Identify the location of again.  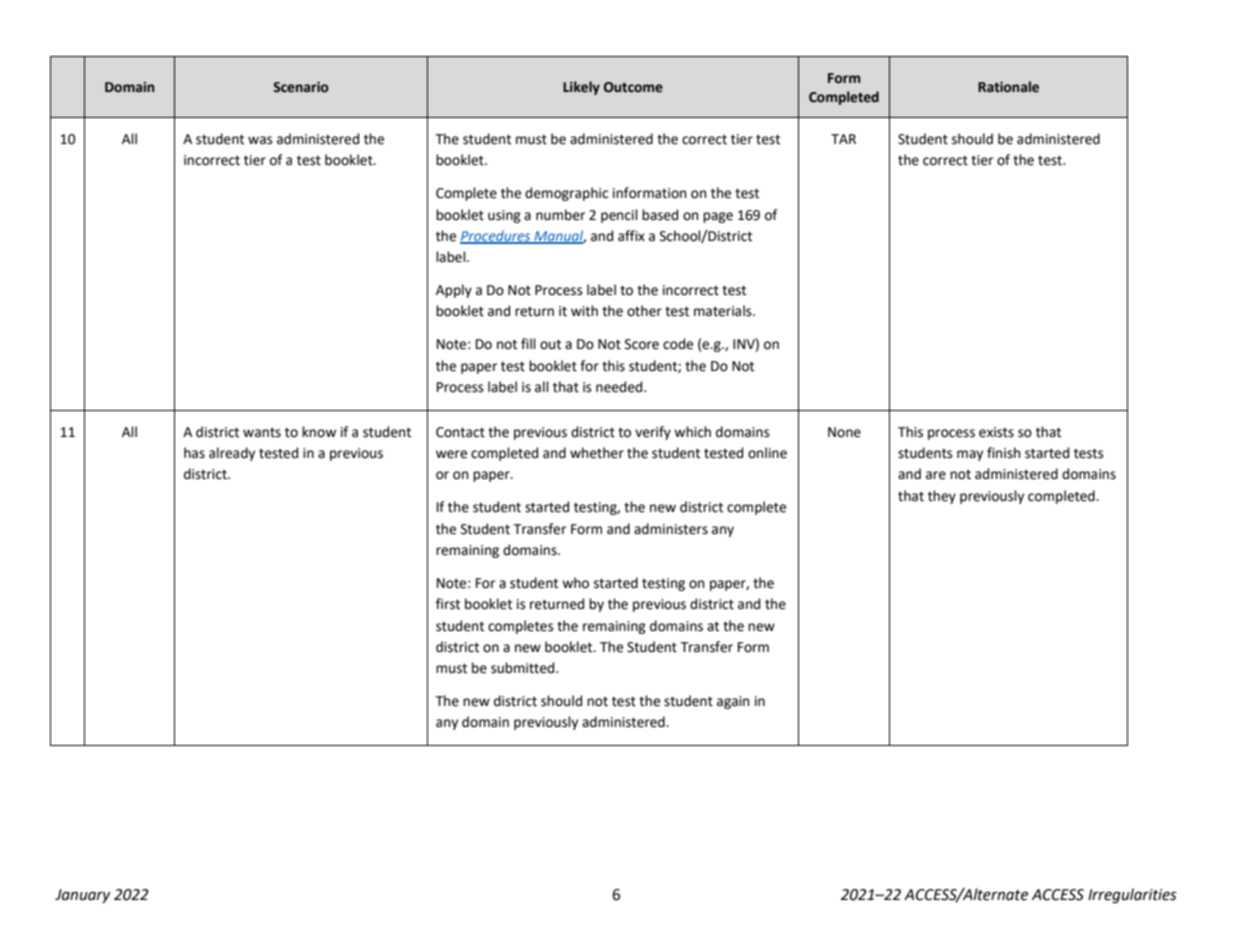
(733, 702).
